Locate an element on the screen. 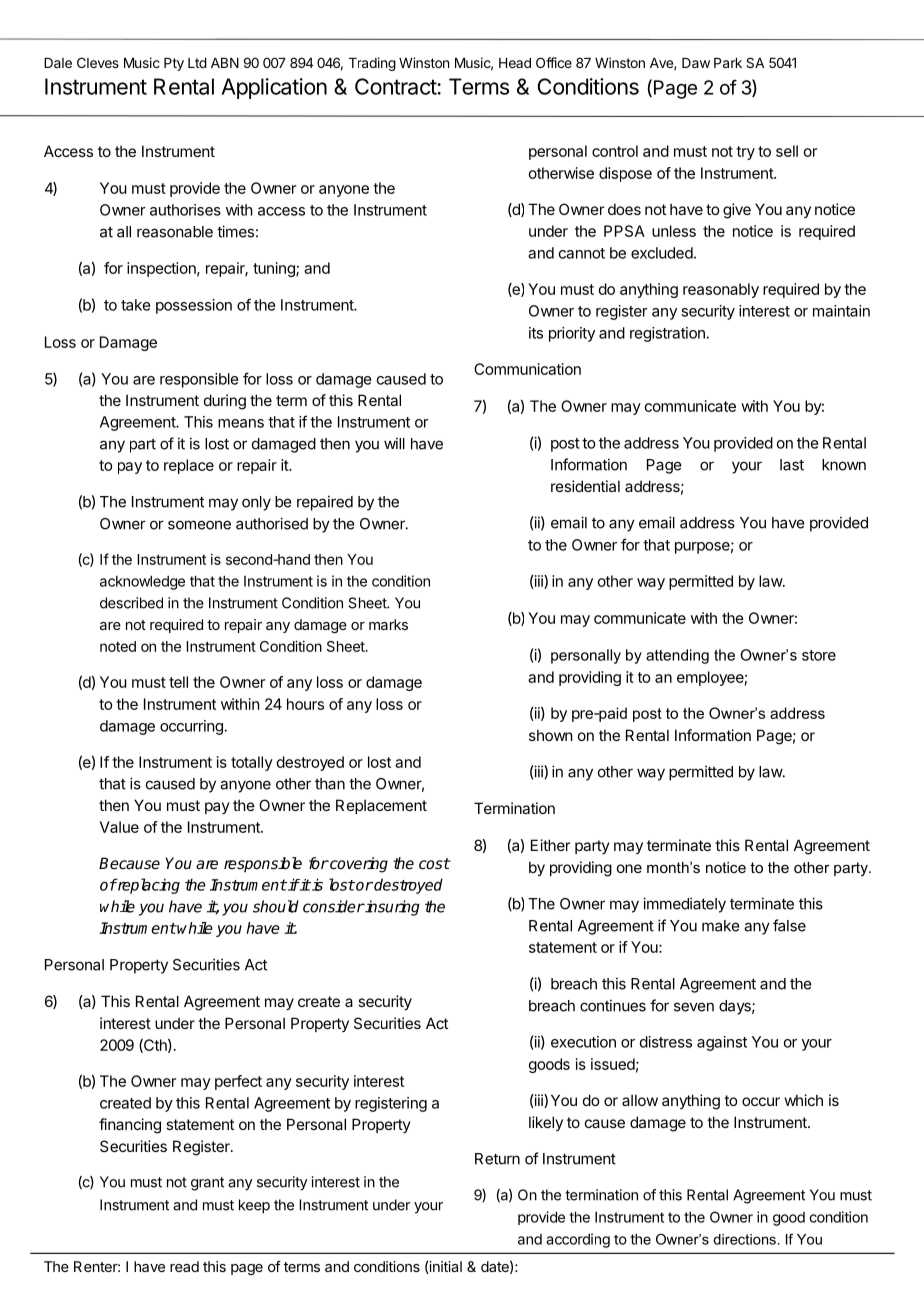 The image size is (924, 1308). Pty is located at coordinates (174, 64).
